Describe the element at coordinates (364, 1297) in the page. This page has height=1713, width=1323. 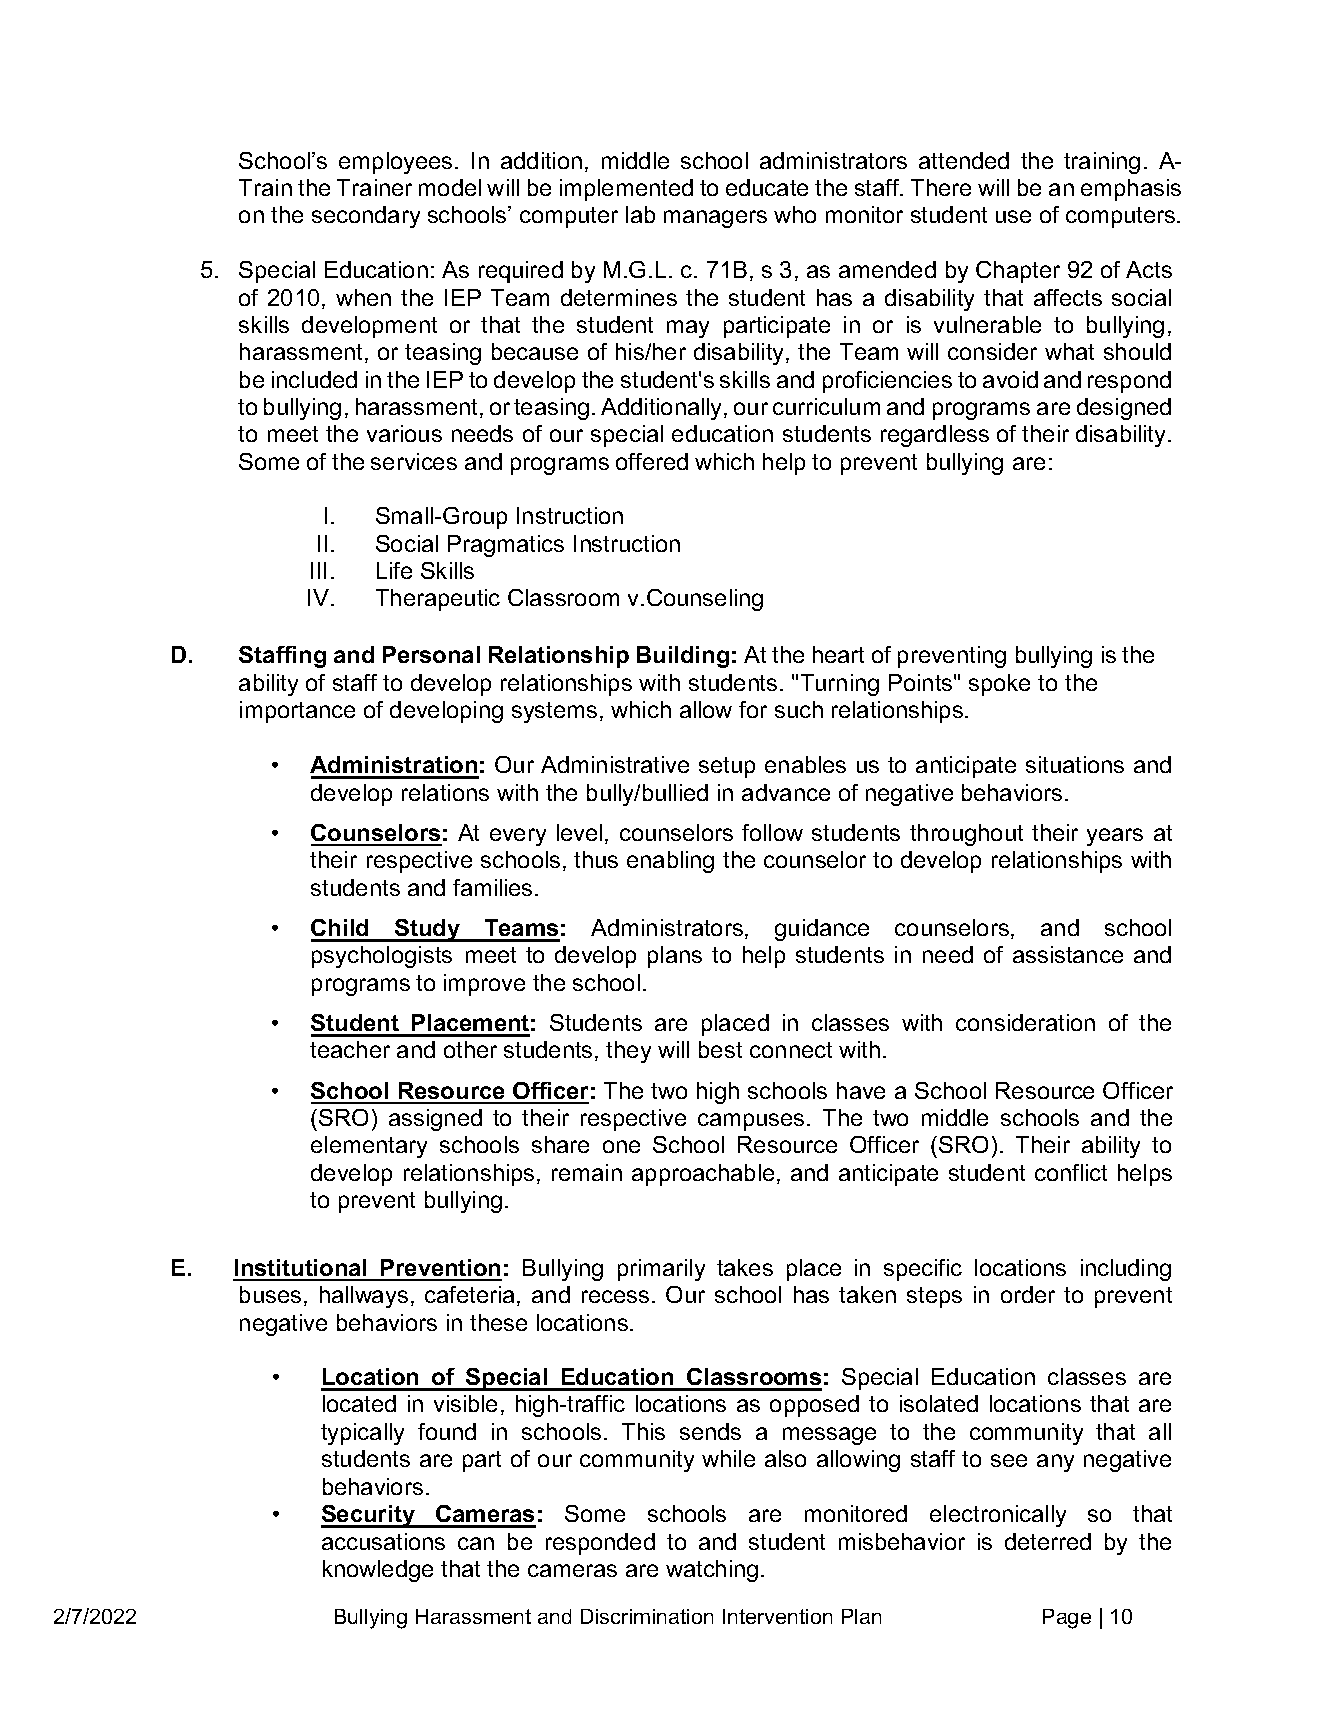
I see `hallways` at that location.
